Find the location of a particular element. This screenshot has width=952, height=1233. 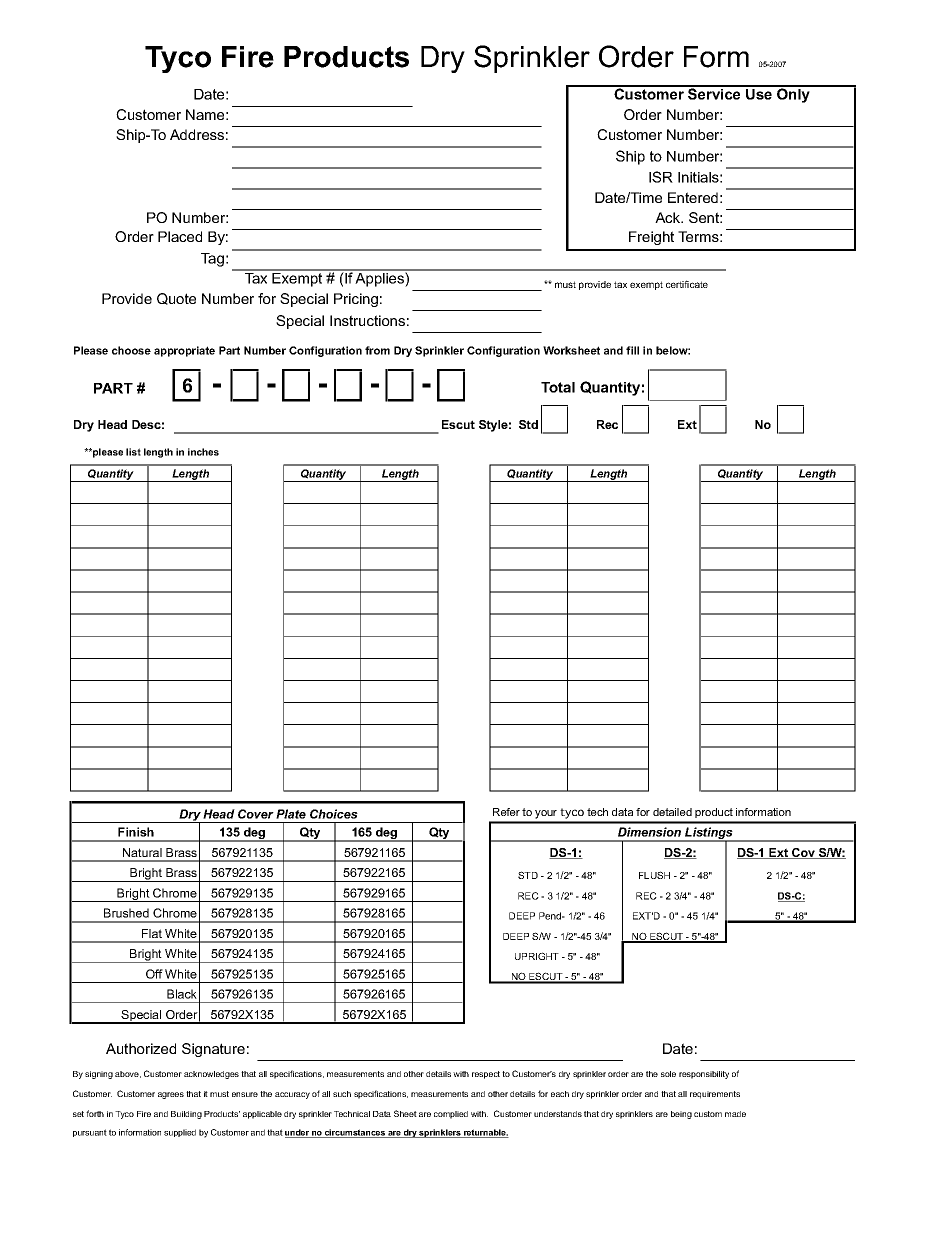

ISR is located at coordinates (661, 177).
